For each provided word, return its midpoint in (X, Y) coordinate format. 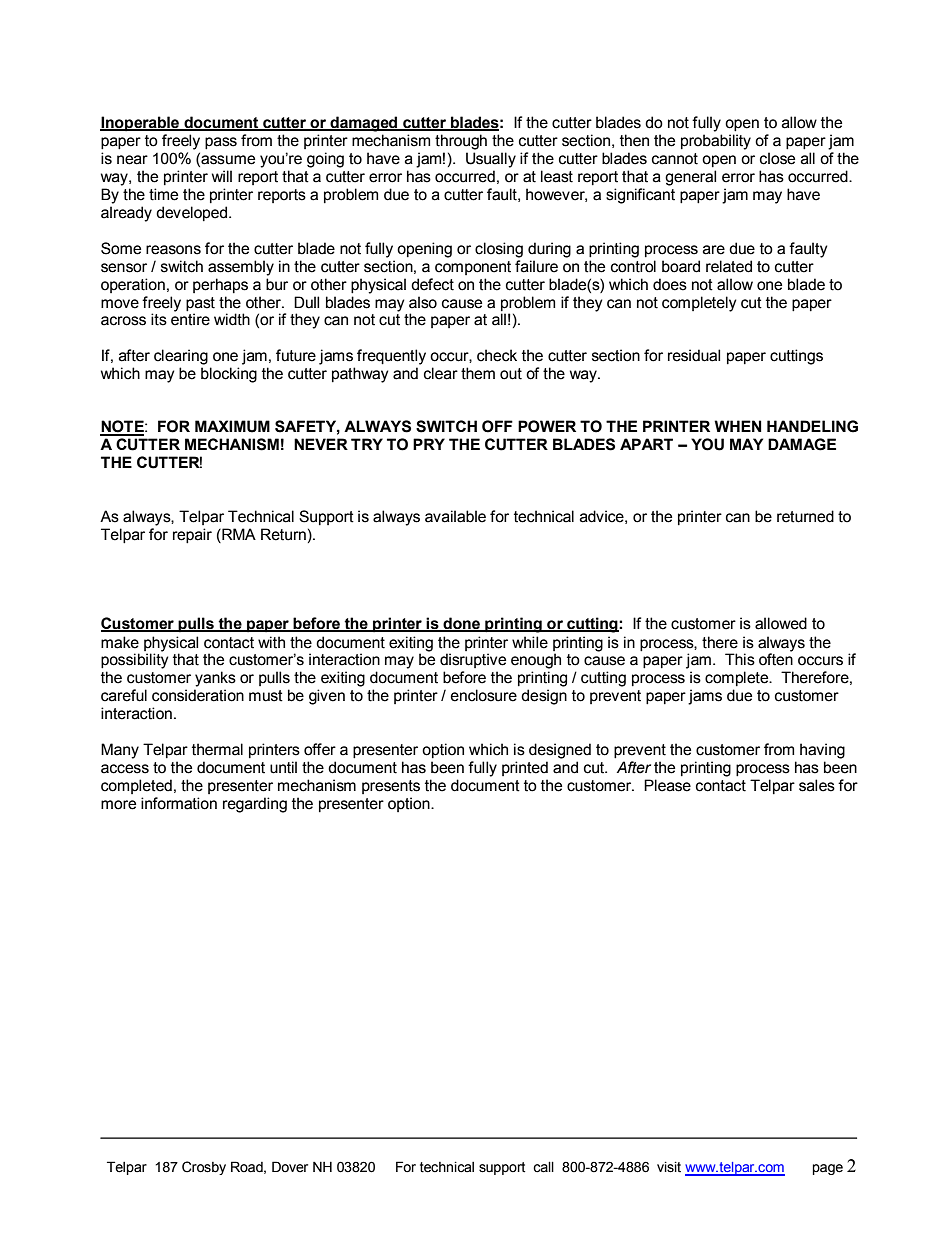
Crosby (204, 1168)
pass (221, 143)
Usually (491, 160)
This (740, 659)
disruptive (473, 660)
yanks (215, 679)
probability (716, 142)
